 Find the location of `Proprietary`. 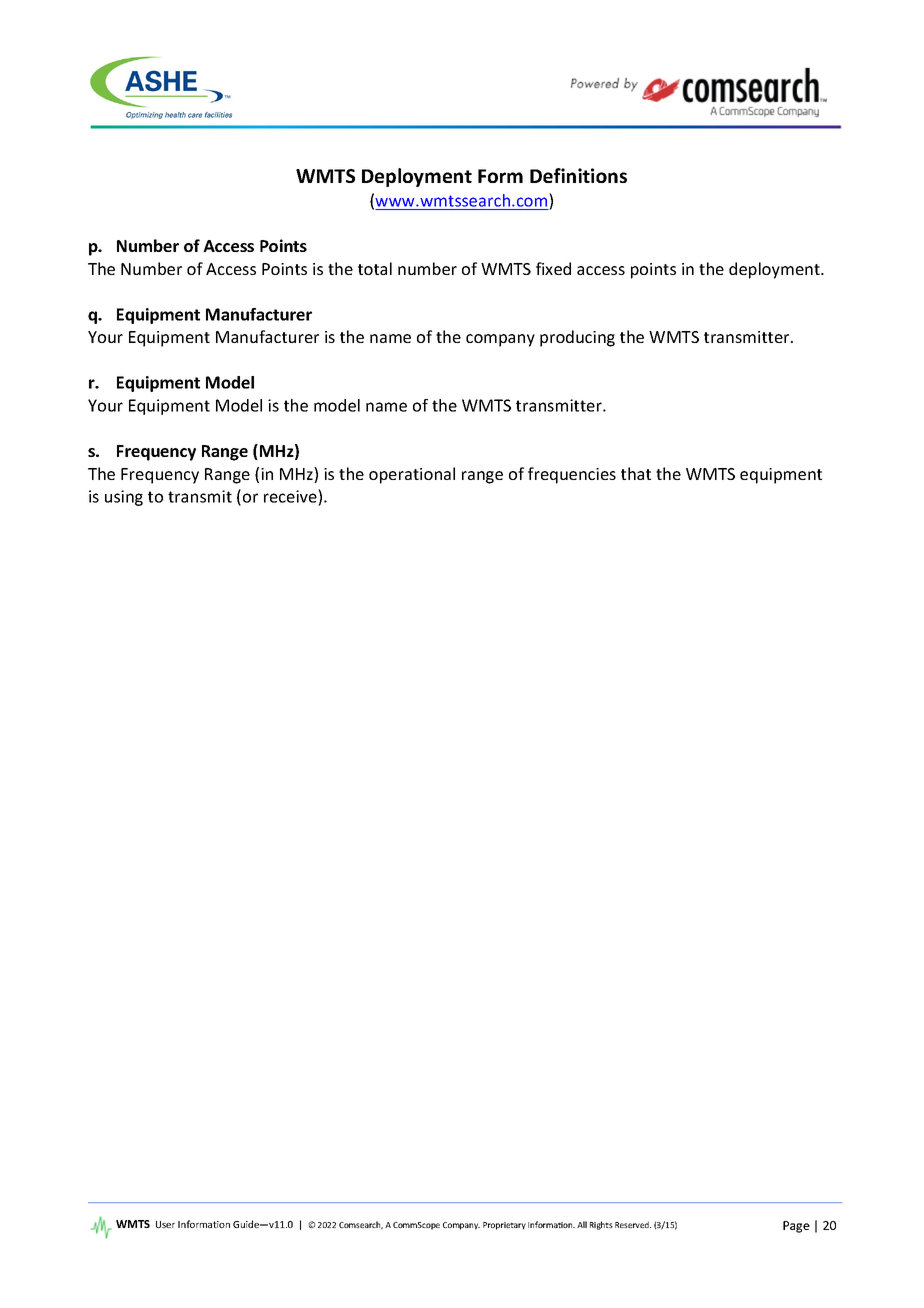

Proprietary is located at coordinates (504, 1226).
